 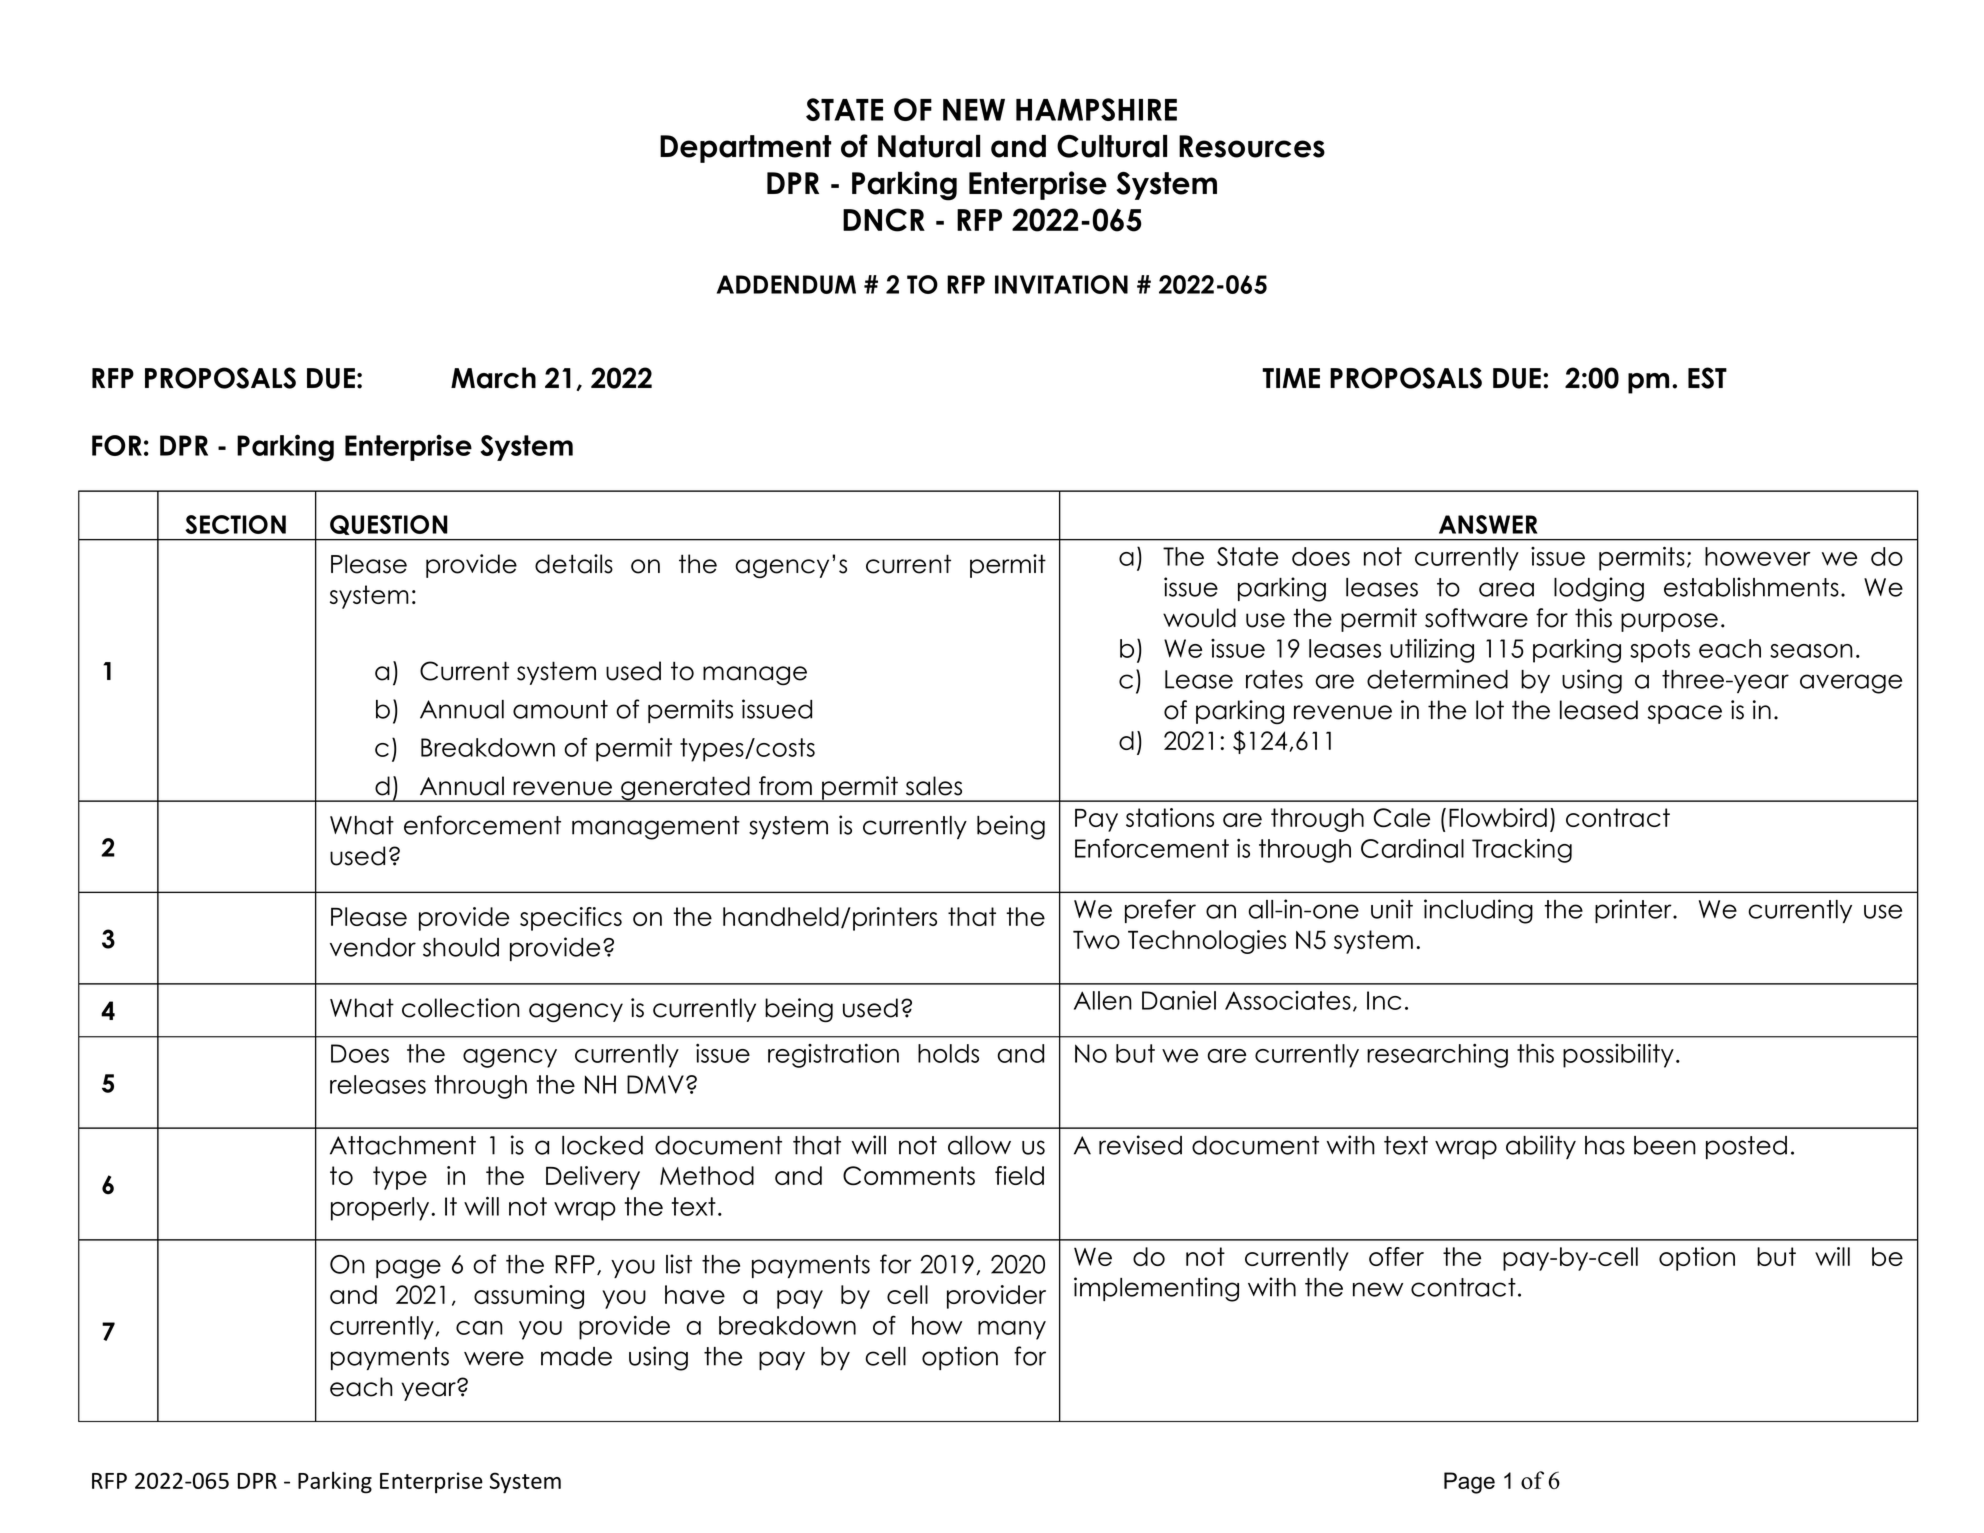 What do you see at coordinates (1112, 146) in the screenshot?
I see `Cultural` at bounding box center [1112, 146].
